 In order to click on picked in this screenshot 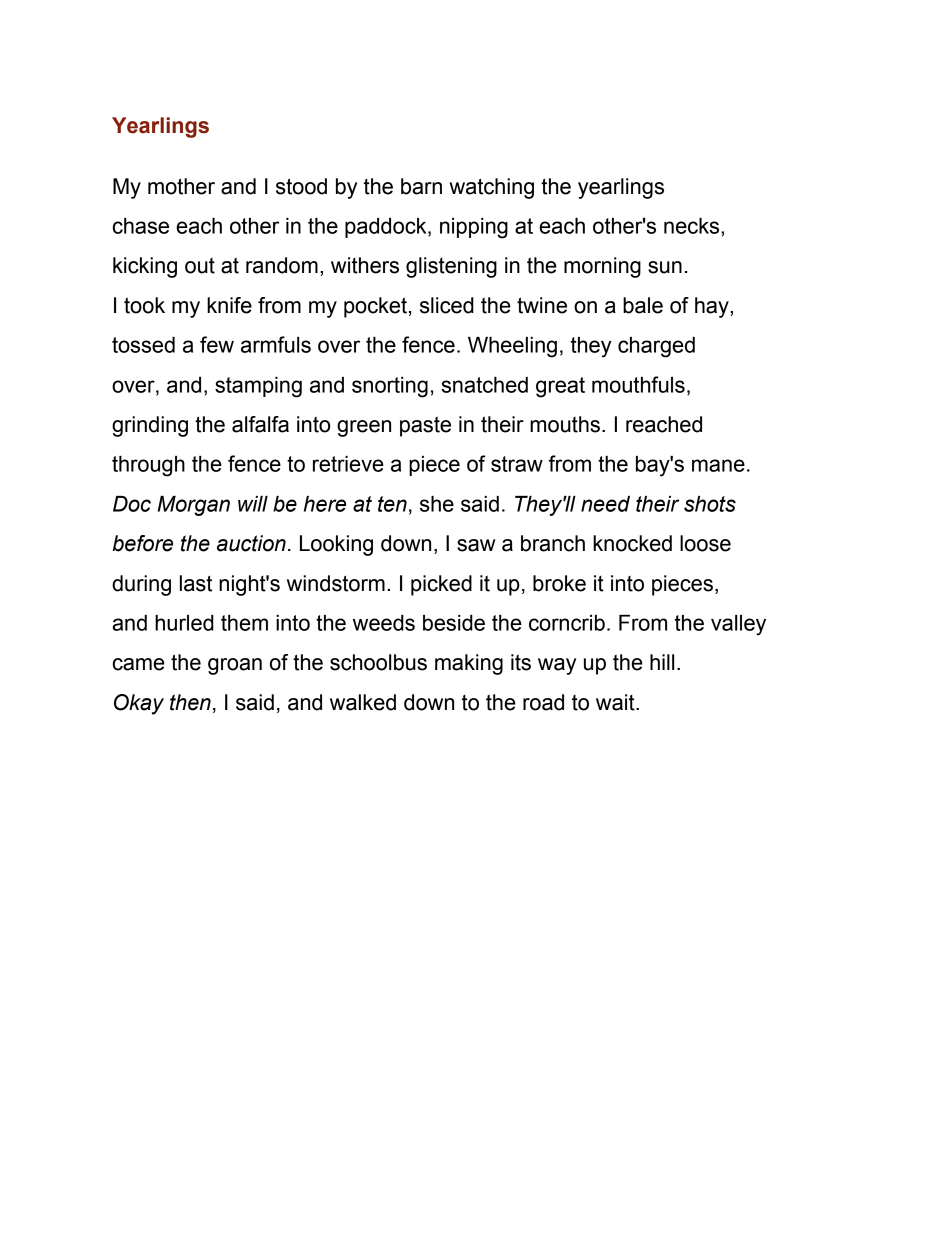, I will do `click(441, 585)`.
